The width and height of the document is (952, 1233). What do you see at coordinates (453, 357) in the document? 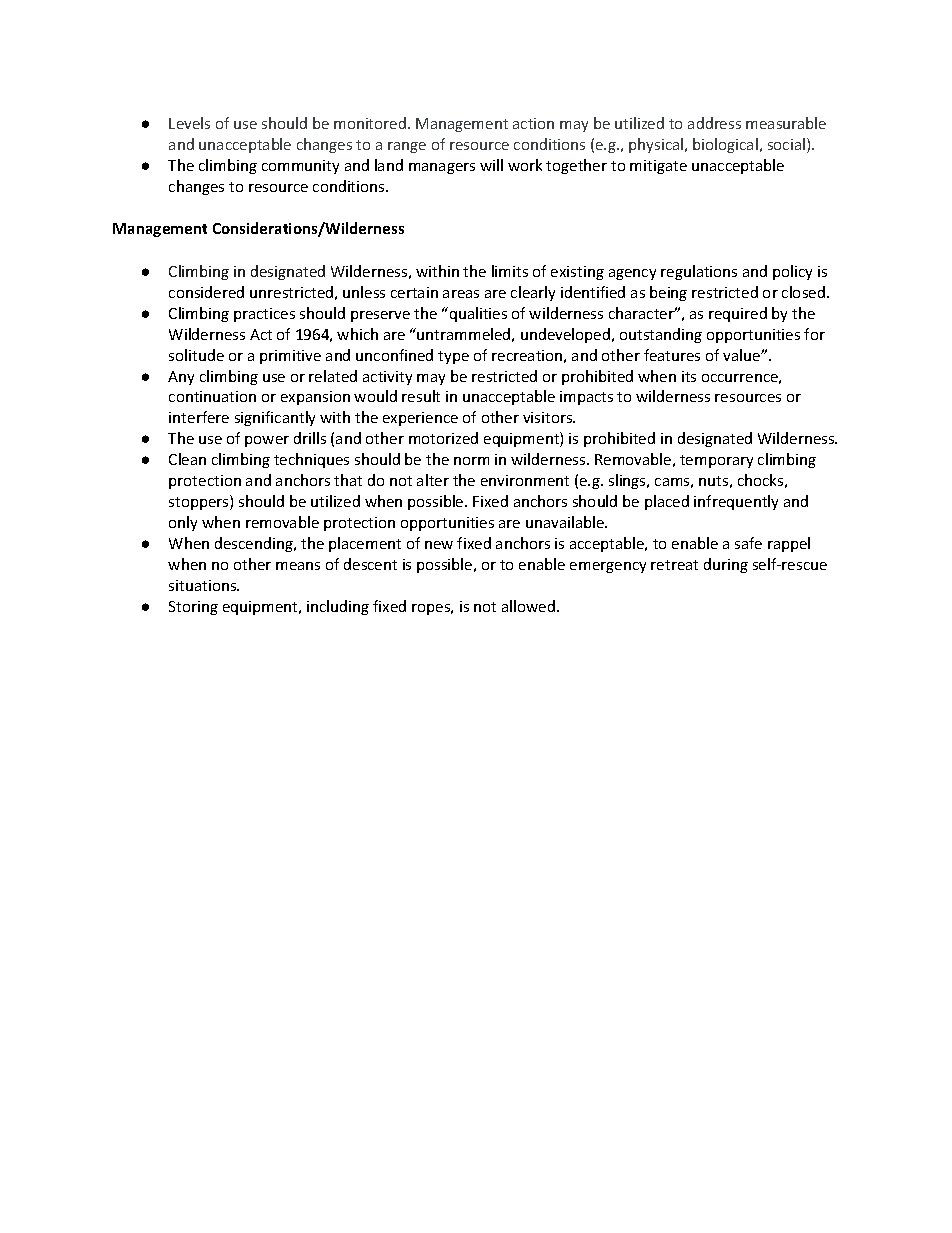
I see `type` at bounding box center [453, 357].
